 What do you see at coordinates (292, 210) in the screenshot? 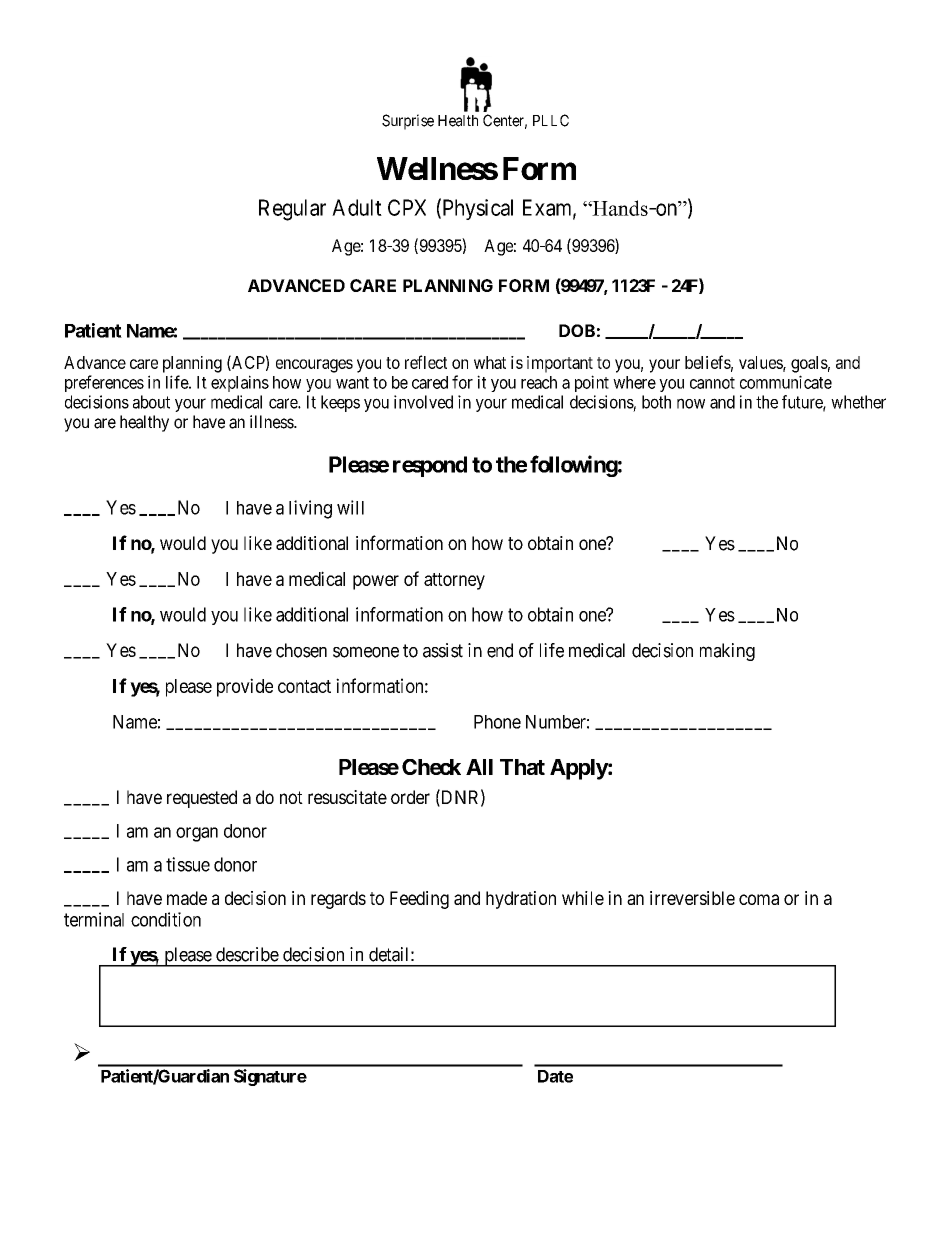
I see `Regular` at bounding box center [292, 210].
